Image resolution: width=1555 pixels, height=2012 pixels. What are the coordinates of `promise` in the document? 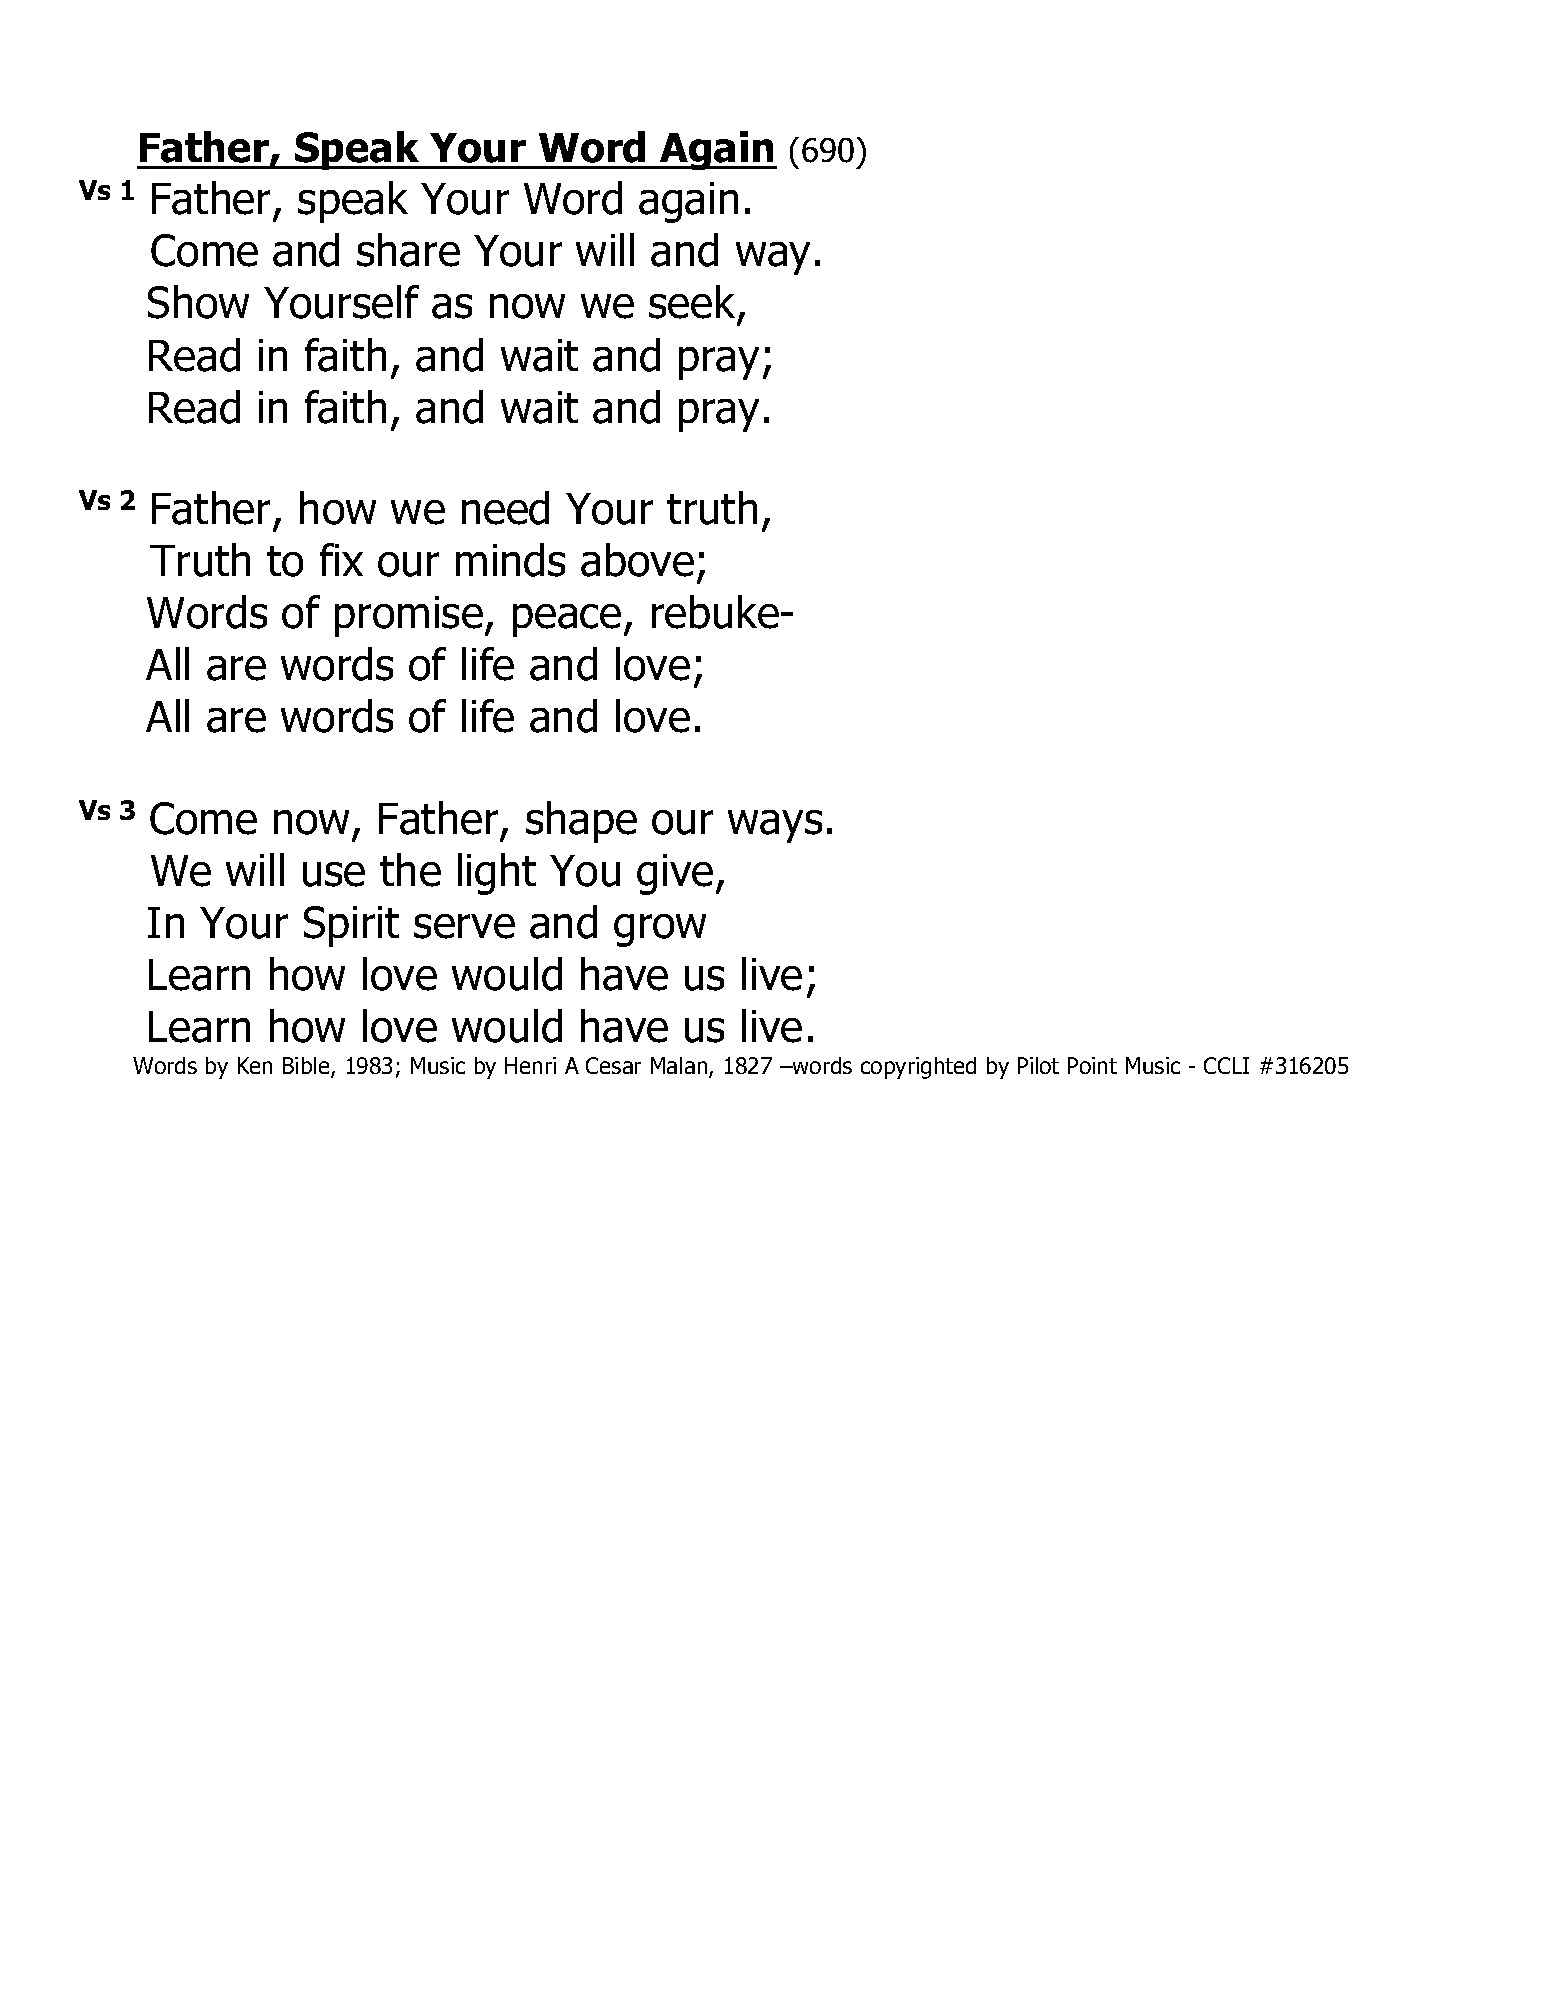 It's located at (409, 616).
